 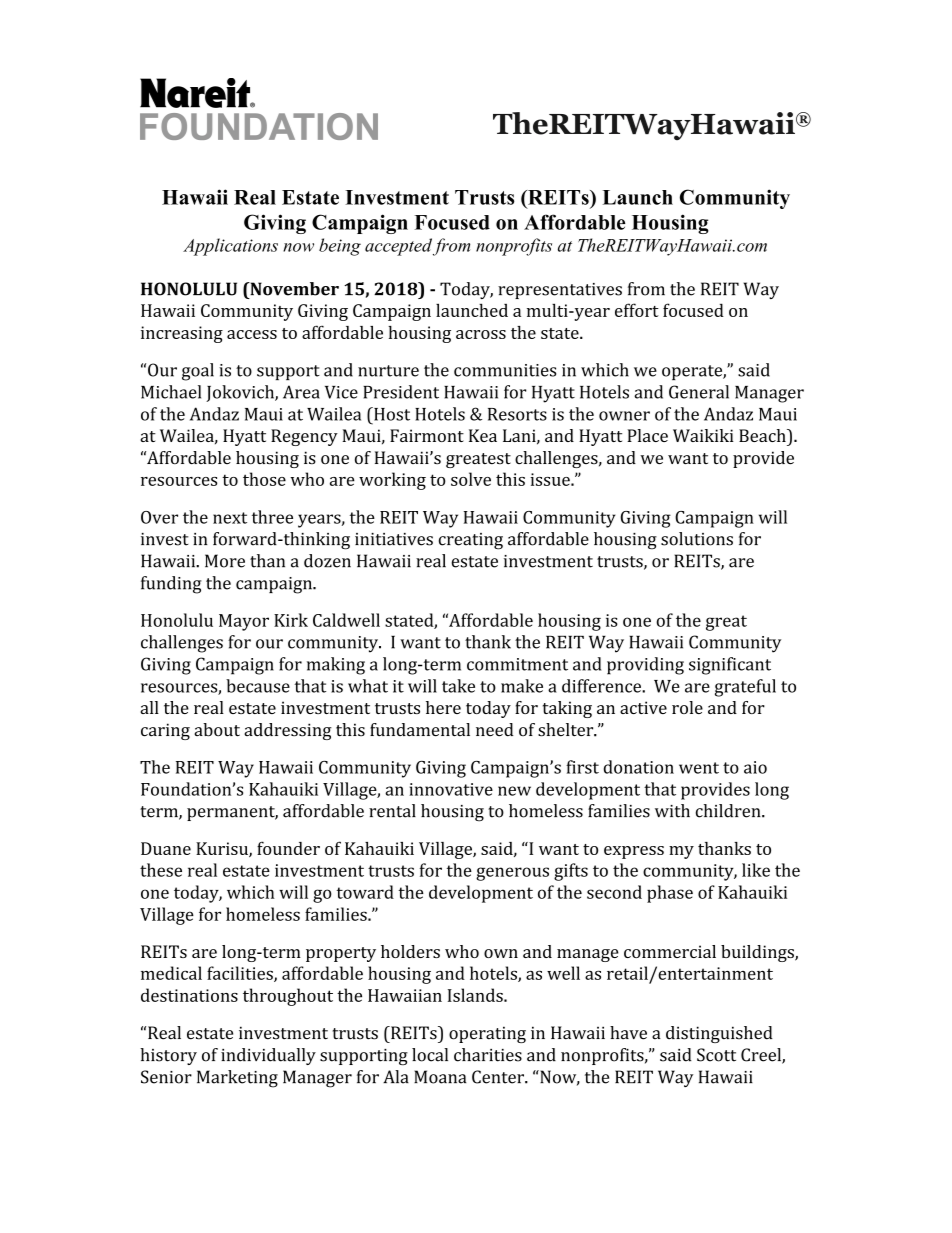 What do you see at coordinates (237, 1079) in the screenshot?
I see `Marketing` at bounding box center [237, 1079].
